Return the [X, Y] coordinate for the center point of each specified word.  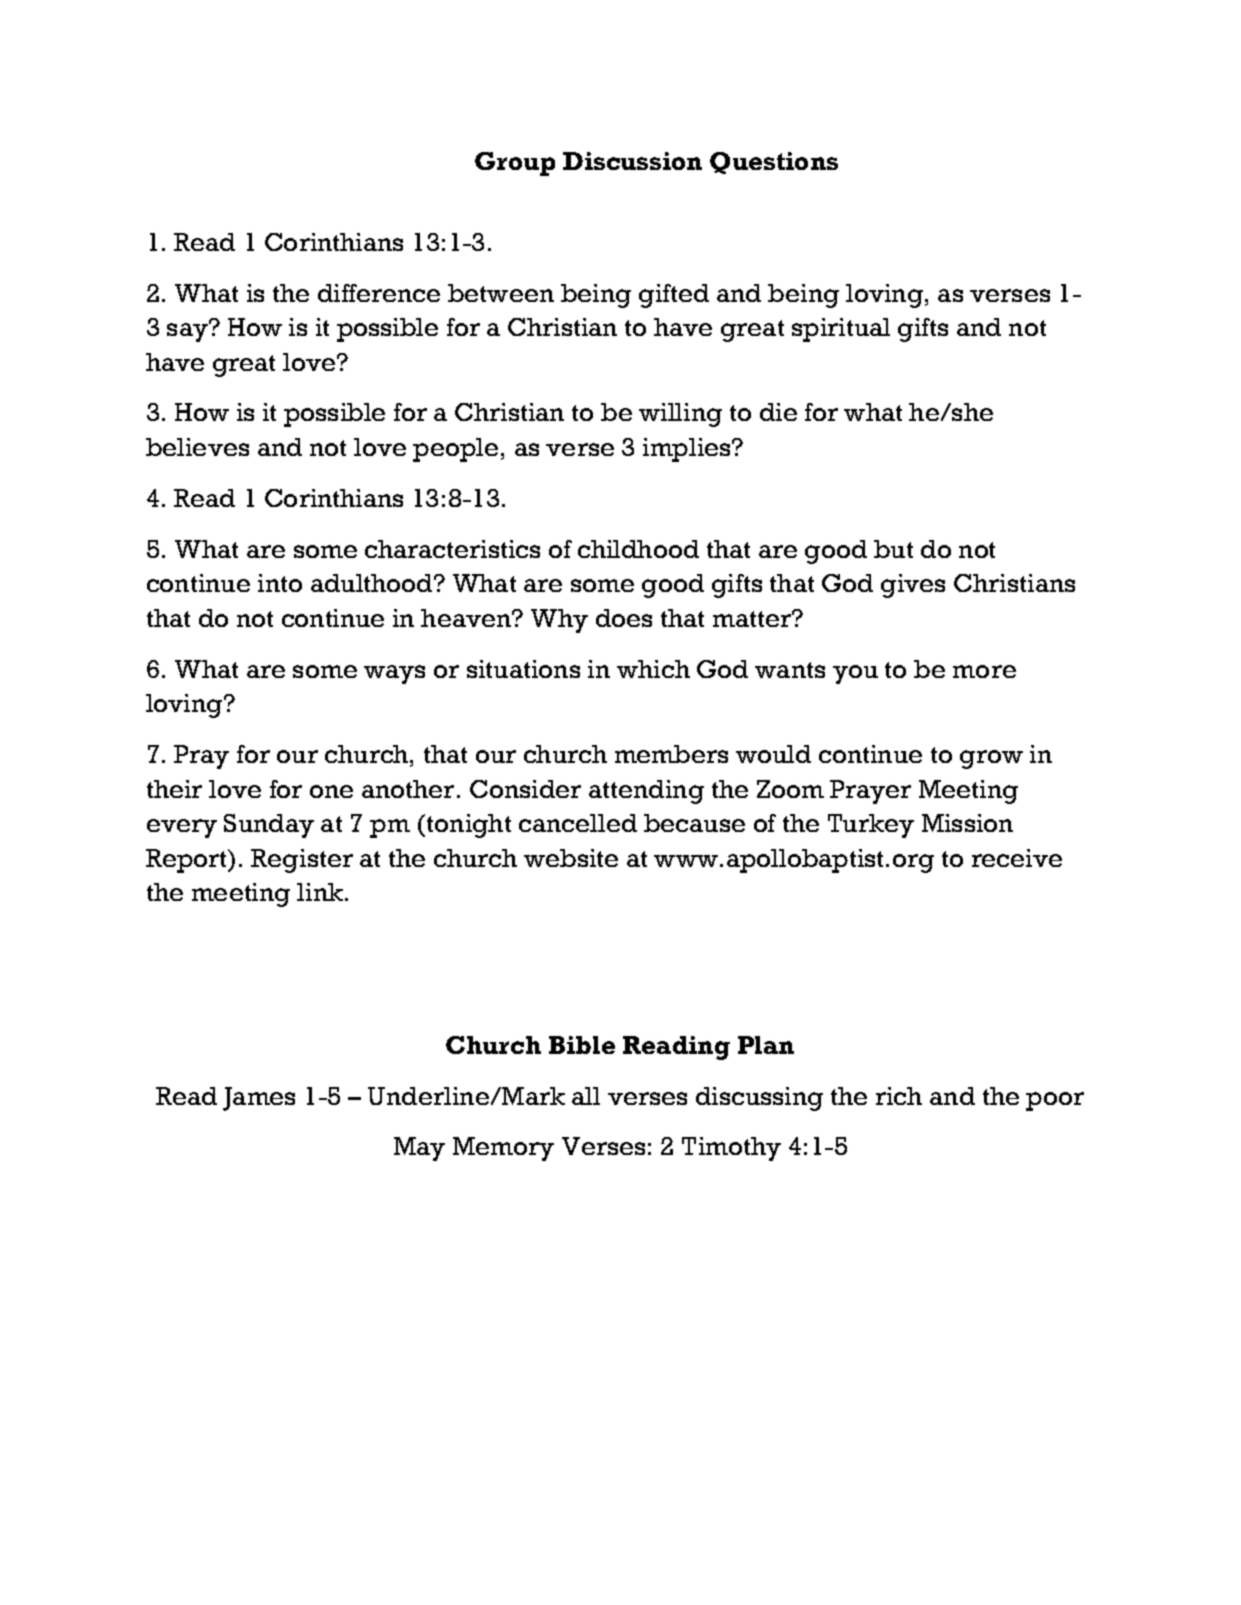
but [893, 549]
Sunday [269, 826]
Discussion [632, 161]
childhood [638, 549]
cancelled [578, 823]
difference [379, 293]
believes [197, 447]
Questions [774, 163]
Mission [967, 823]
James [259, 1099]
